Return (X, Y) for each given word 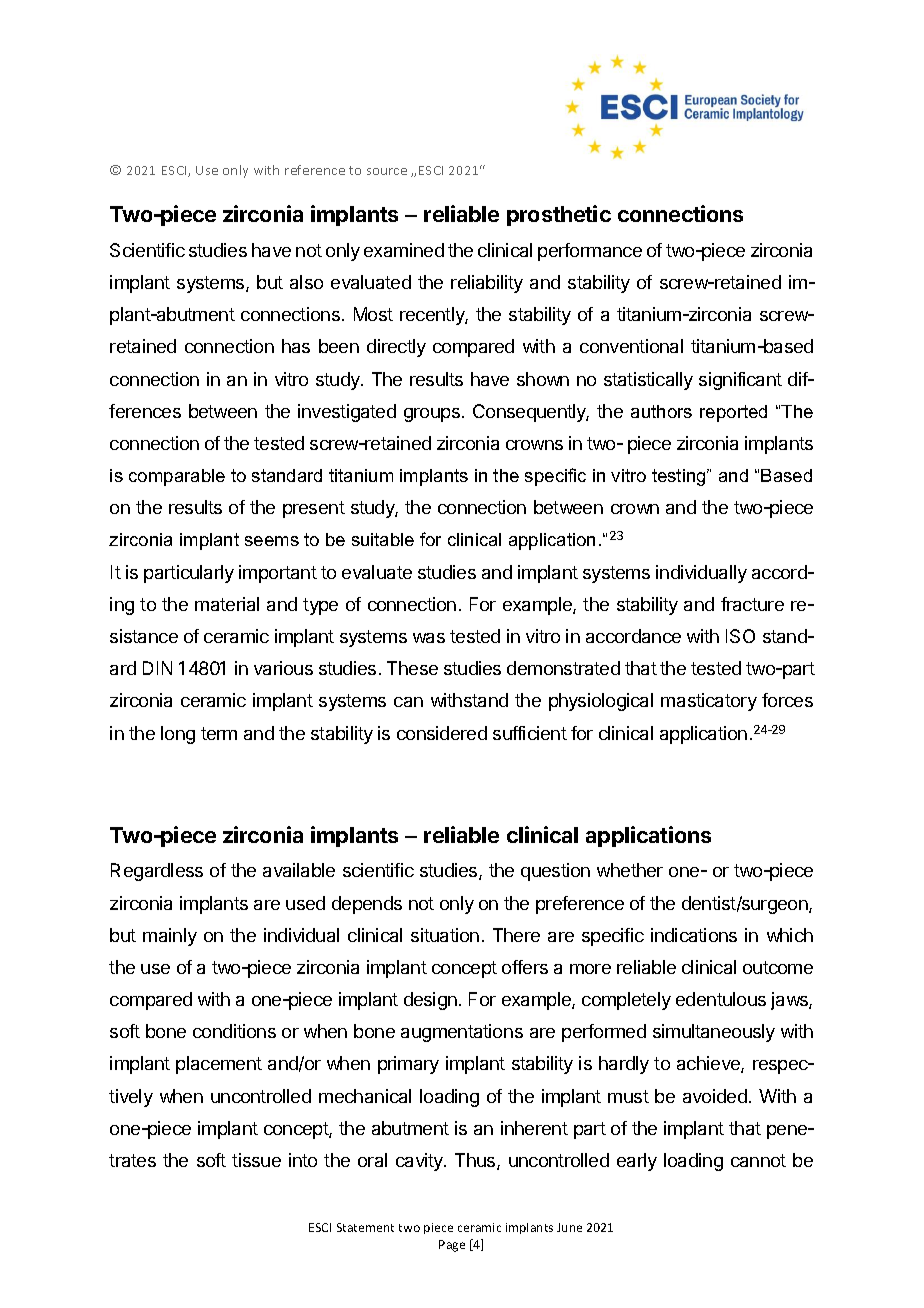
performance (590, 252)
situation (445, 935)
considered (442, 733)
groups (432, 415)
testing (680, 477)
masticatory (709, 702)
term (219, 733)
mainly (170, 937)
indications (694, 935)
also (306, 282)
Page (452, 1246)
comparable (177, 477)
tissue (256, 1160)
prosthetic (559, 215)
